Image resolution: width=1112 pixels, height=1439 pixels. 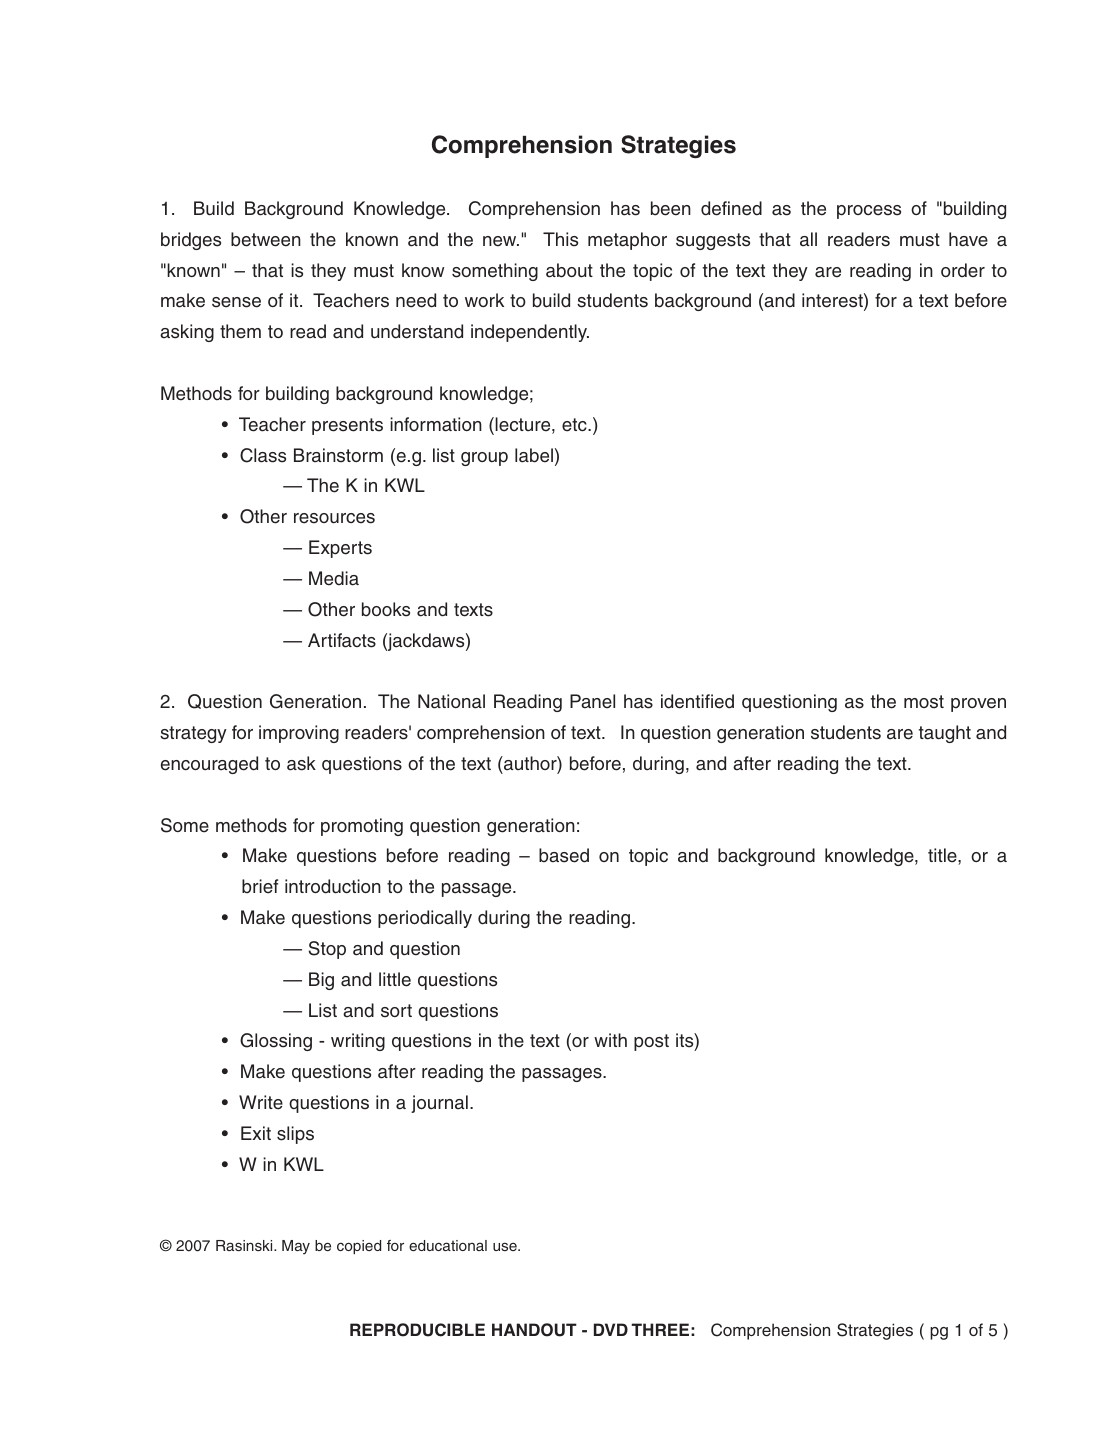 What do you see at coordinates (296, 1247) in the page?
I see `May` at bounding box center [296, 1247].
